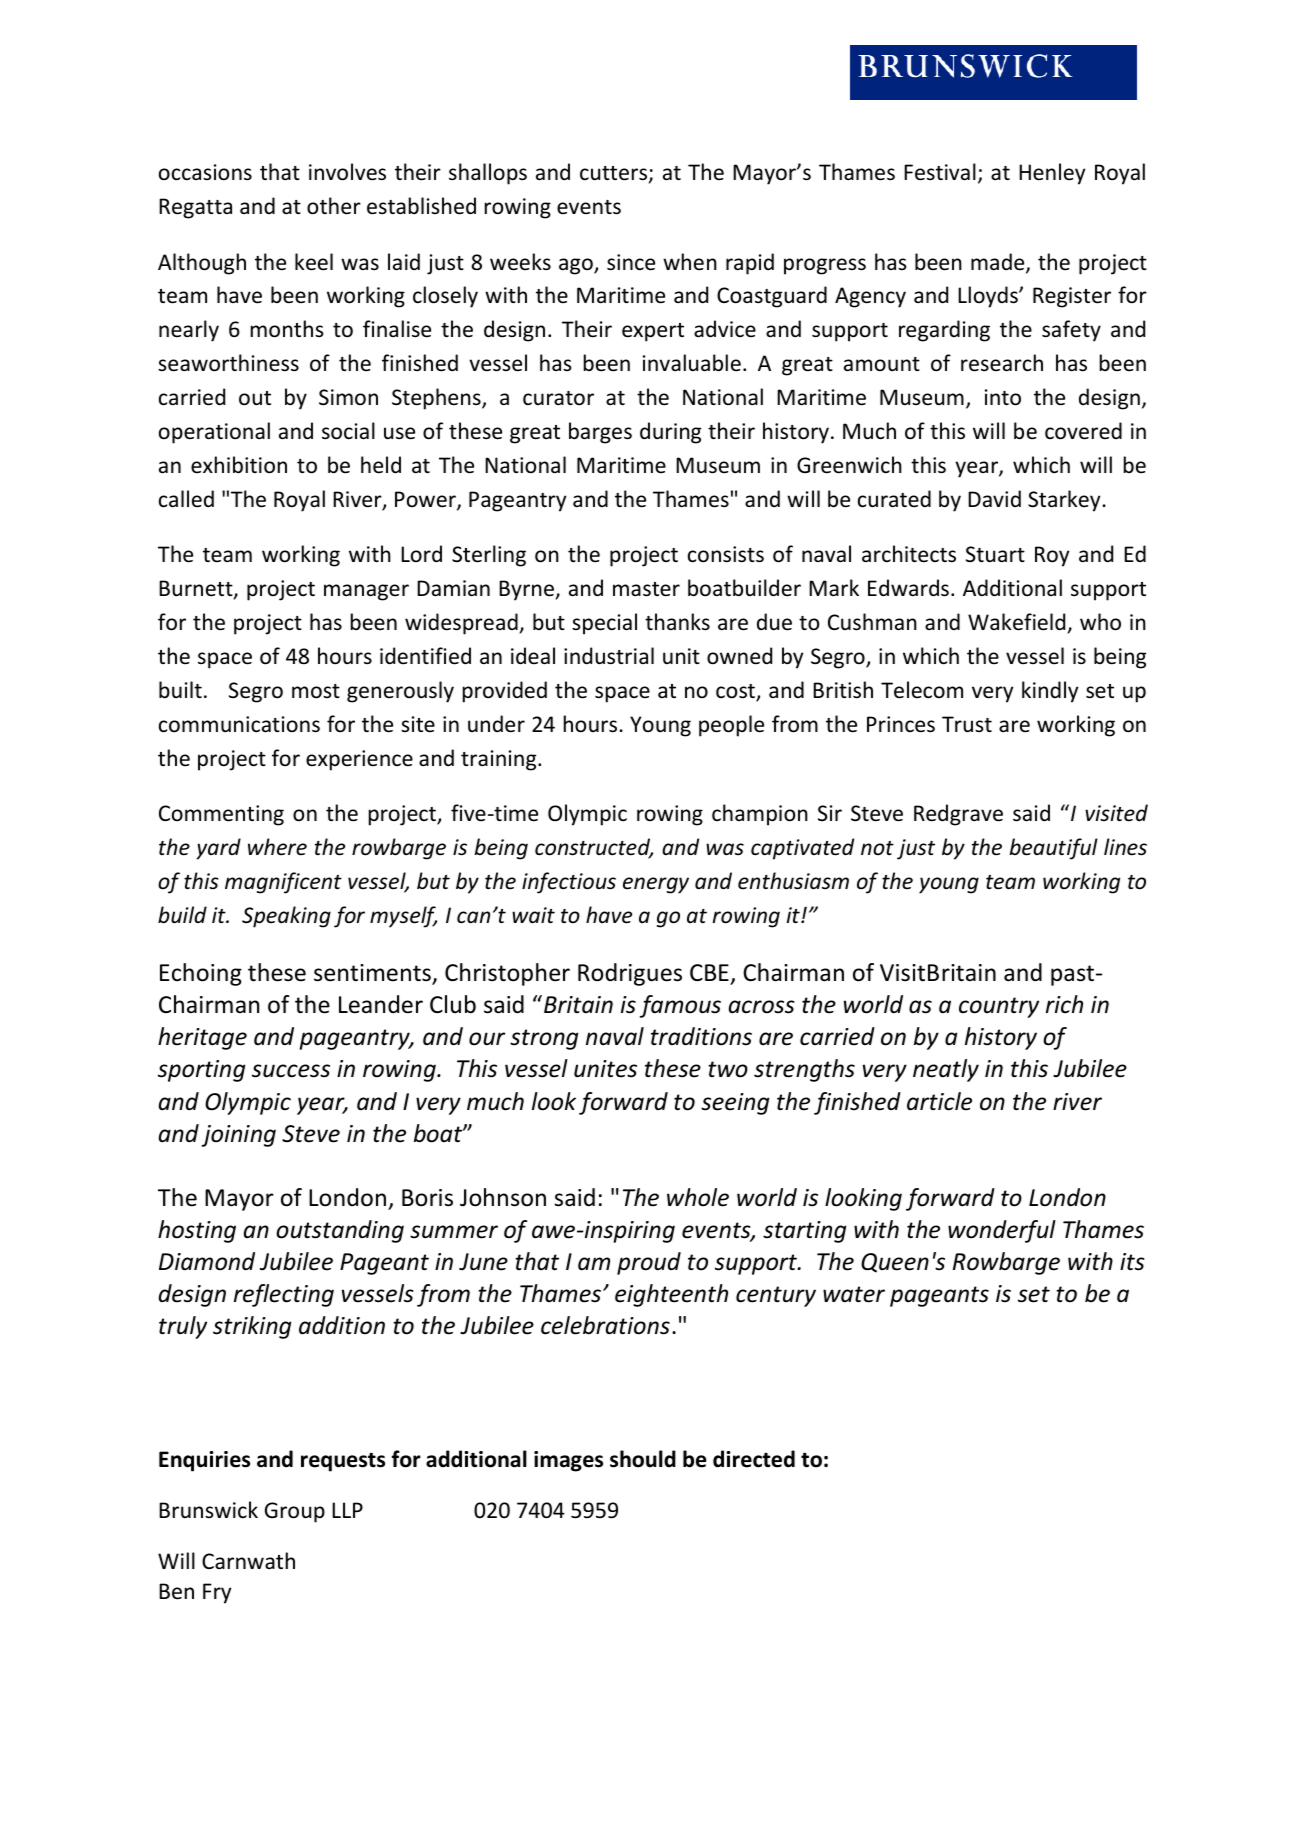 The height and width of the screenshot is (1846, 1305). What do you see at coordinates (295, 1512) in the screenshot?
I see `Group` at bounding box center [295, 1512].
